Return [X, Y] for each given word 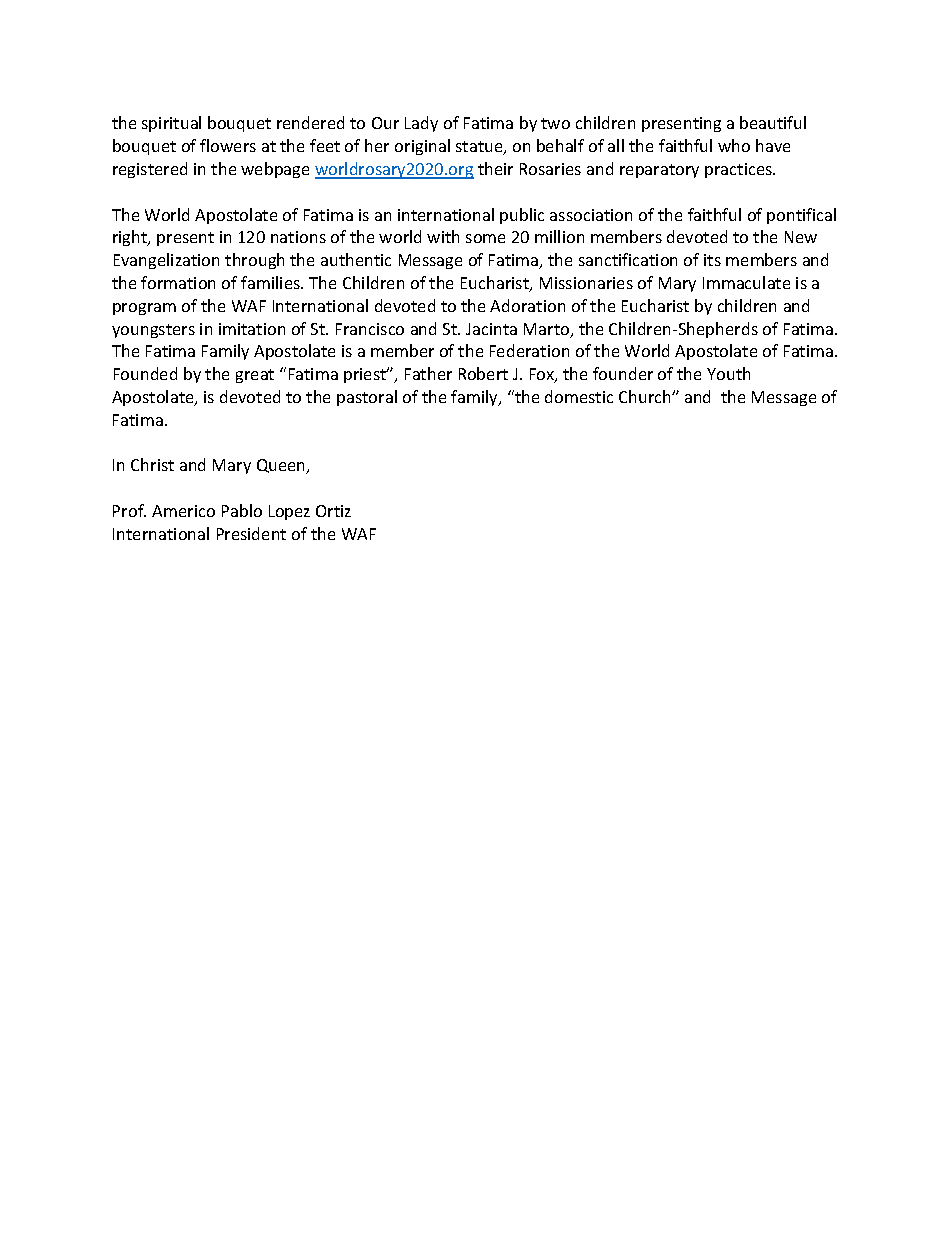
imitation [252, 329]
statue [480, 148]
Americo [183, 511]
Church [646, 396]
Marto [548, 330]
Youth [728, 373]
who [734, 145]
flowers [228, 145]
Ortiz [333, 511]
